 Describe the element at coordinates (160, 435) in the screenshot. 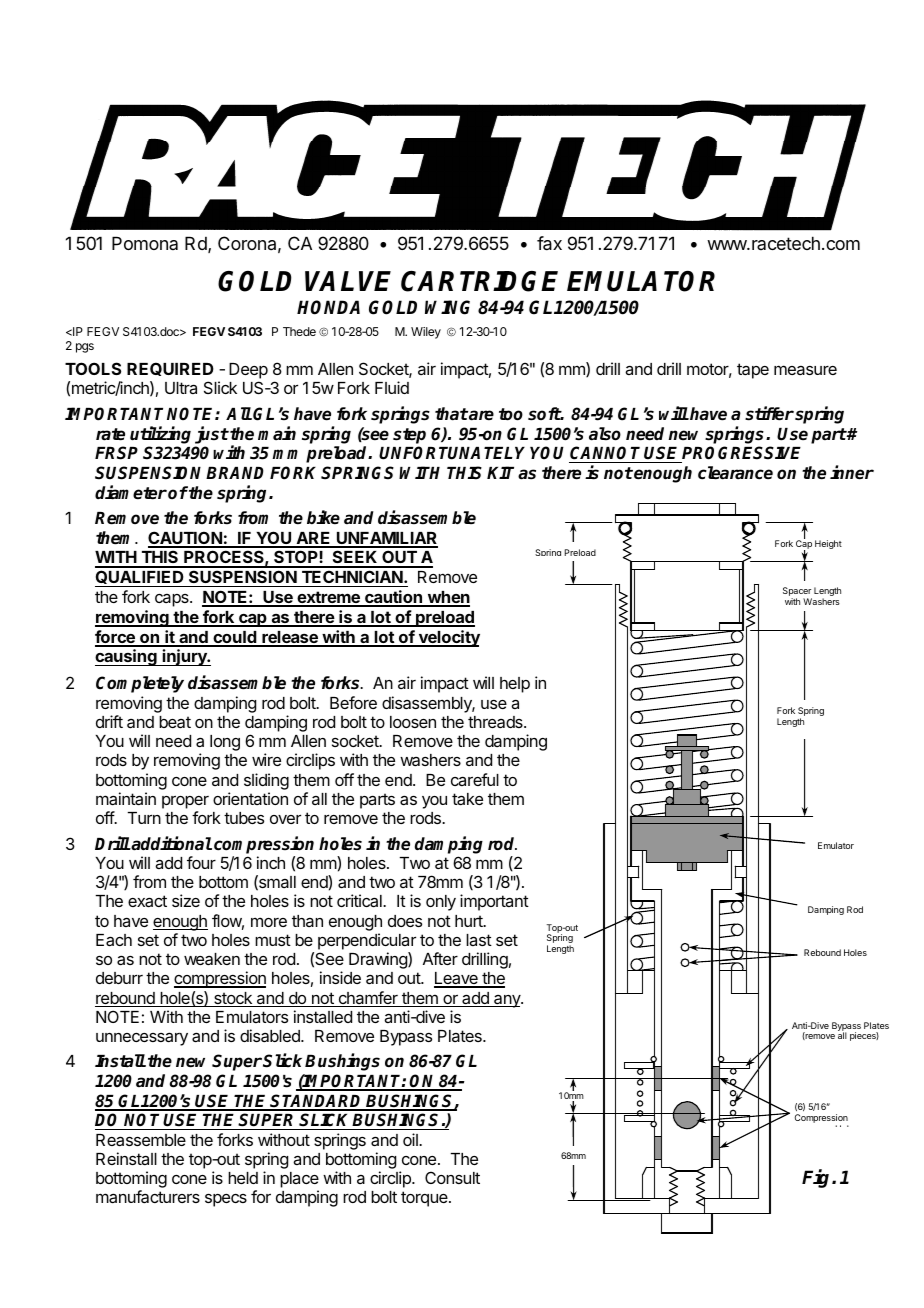

I see `utilizing` at that location.
